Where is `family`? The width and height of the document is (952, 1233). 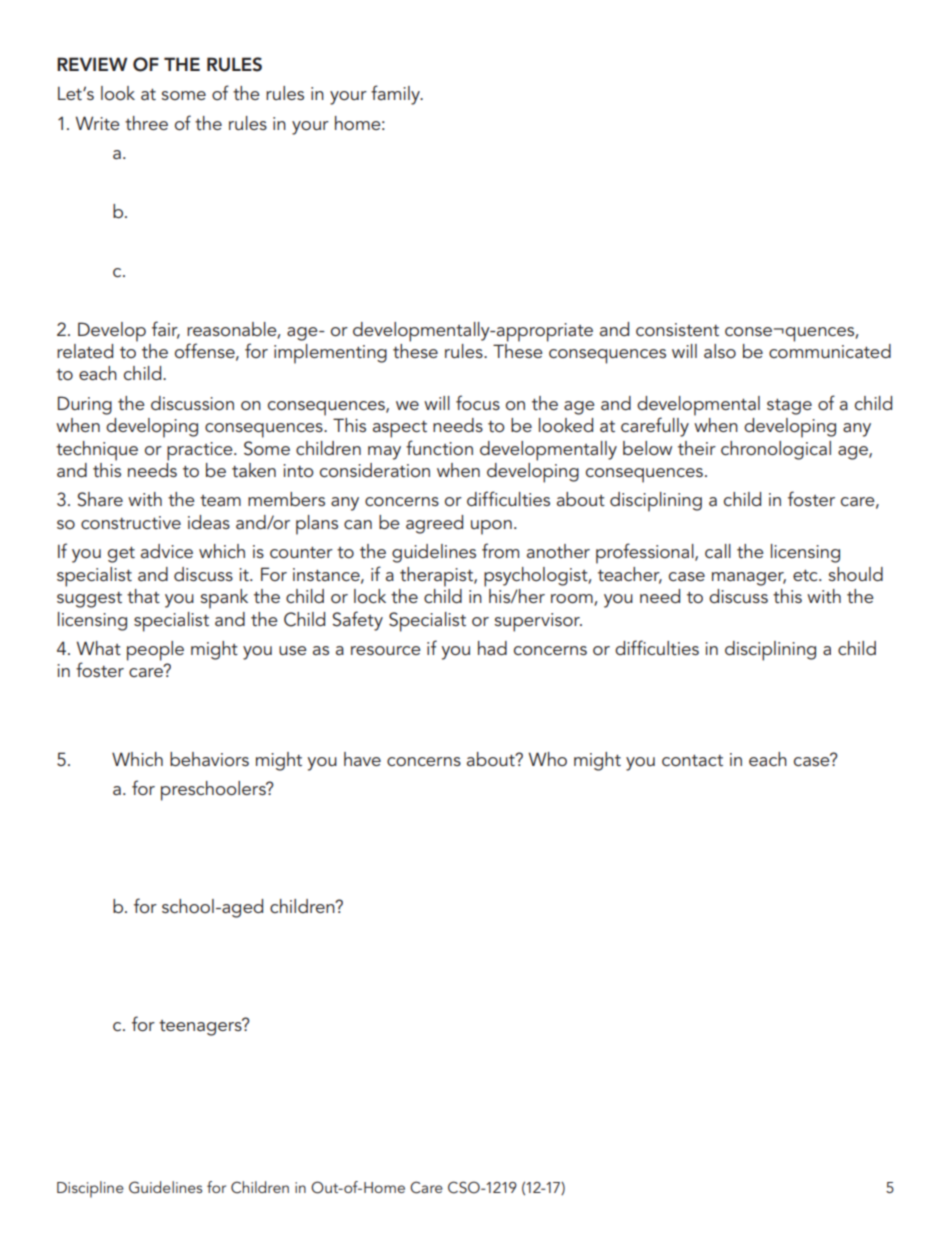
family is located at coordinates (396, 95).
